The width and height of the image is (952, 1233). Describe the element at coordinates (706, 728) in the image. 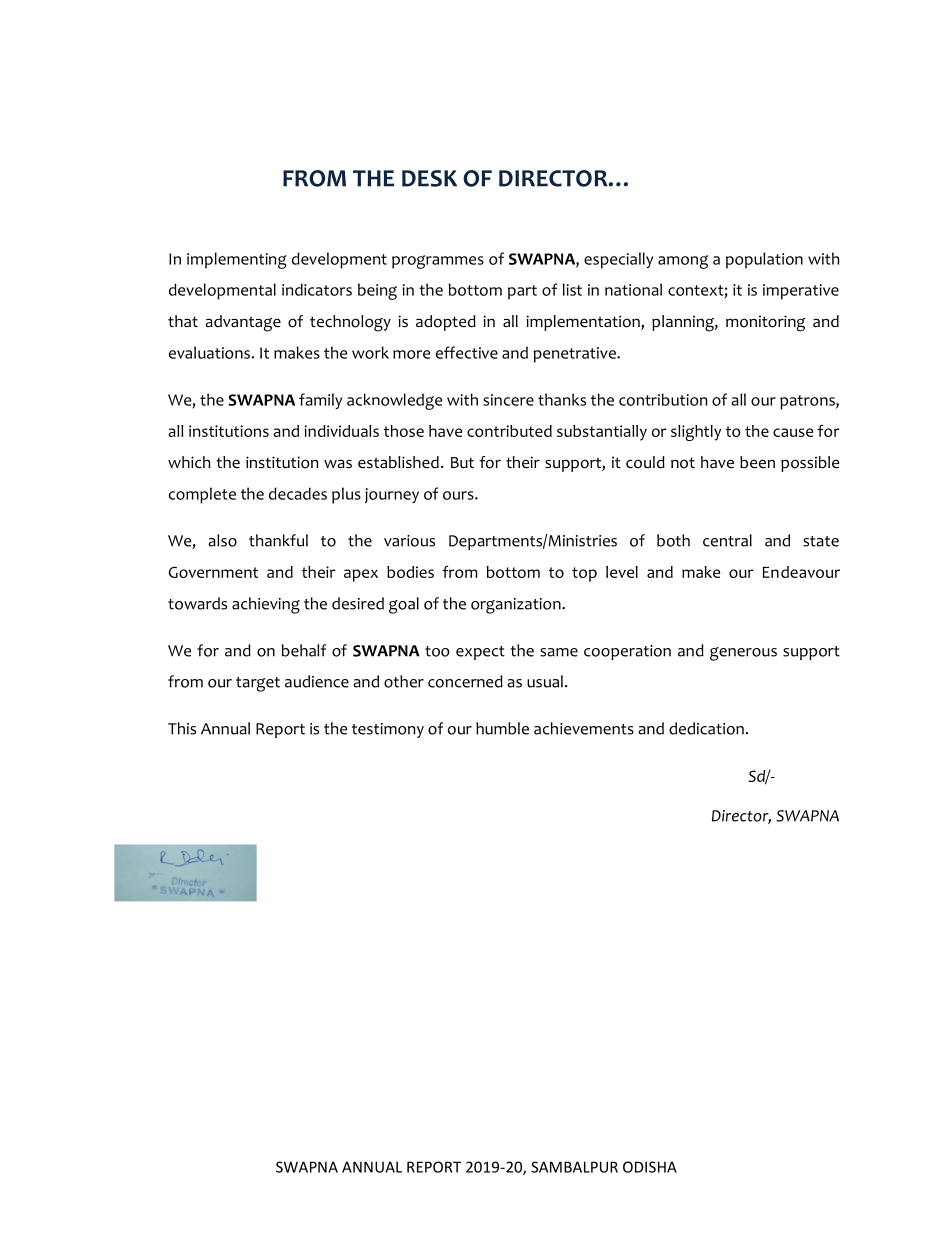

I see `dedication` at that location.
